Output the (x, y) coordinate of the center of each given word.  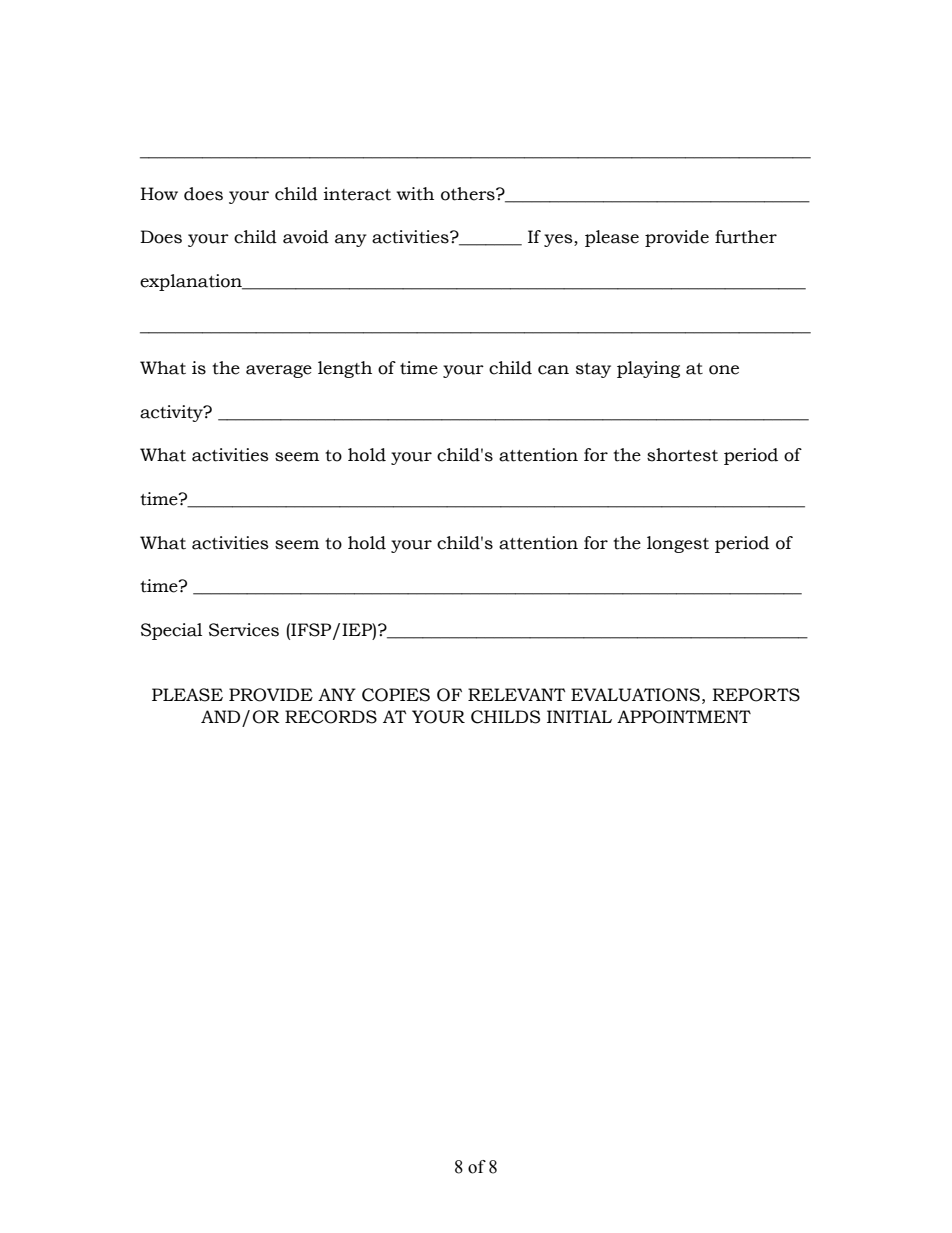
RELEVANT (517, 694)
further (746, 237)
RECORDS (331, 717)
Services (244, 630)
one (724, 370)
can (553, 370)
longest (678, 544)
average (279, 371)
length (345, 369)
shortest (682, 455)
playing (648, 369)
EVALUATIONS (635, 695)
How (159, 194)
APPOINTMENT (684, 717)
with (415, 194)
